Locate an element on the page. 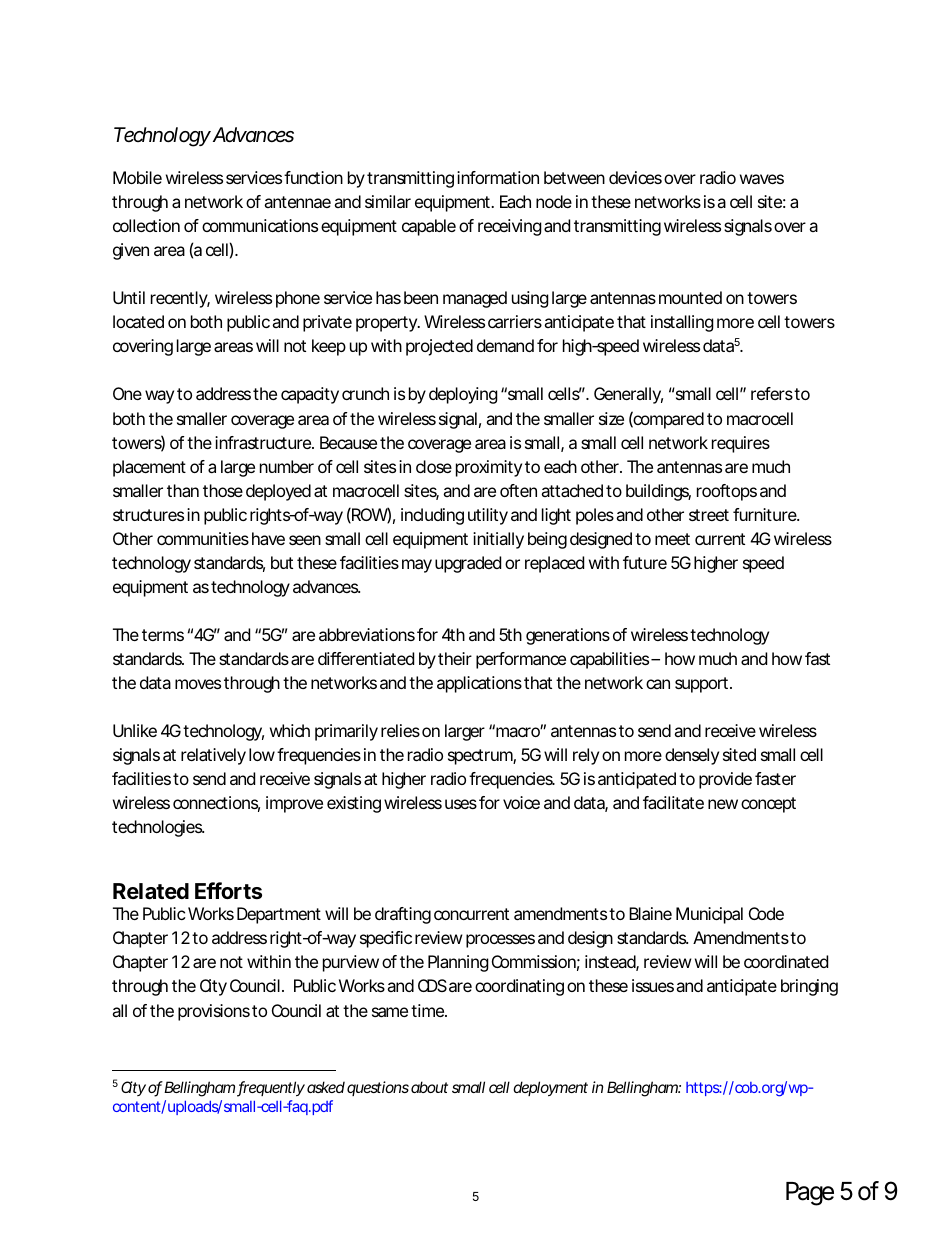  those is located at coordinates (223, 490).
